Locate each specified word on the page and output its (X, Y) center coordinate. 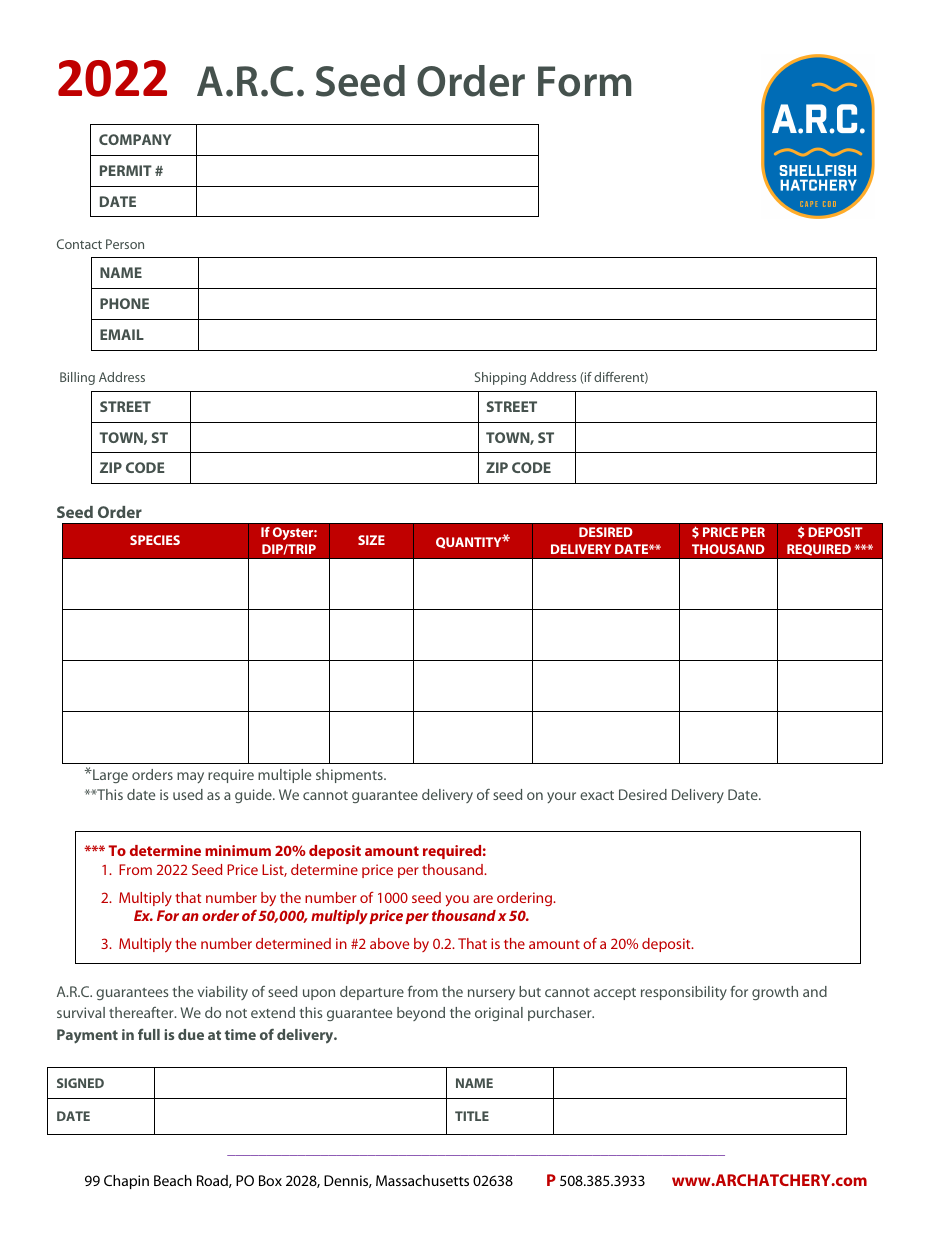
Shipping (500, 378)
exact (597, 795)
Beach (173, 1180)
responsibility (684, 993)
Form (584, 81)
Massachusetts (422, 1180)
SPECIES (155, 540)
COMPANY (135, 139)
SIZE (371, 540)
